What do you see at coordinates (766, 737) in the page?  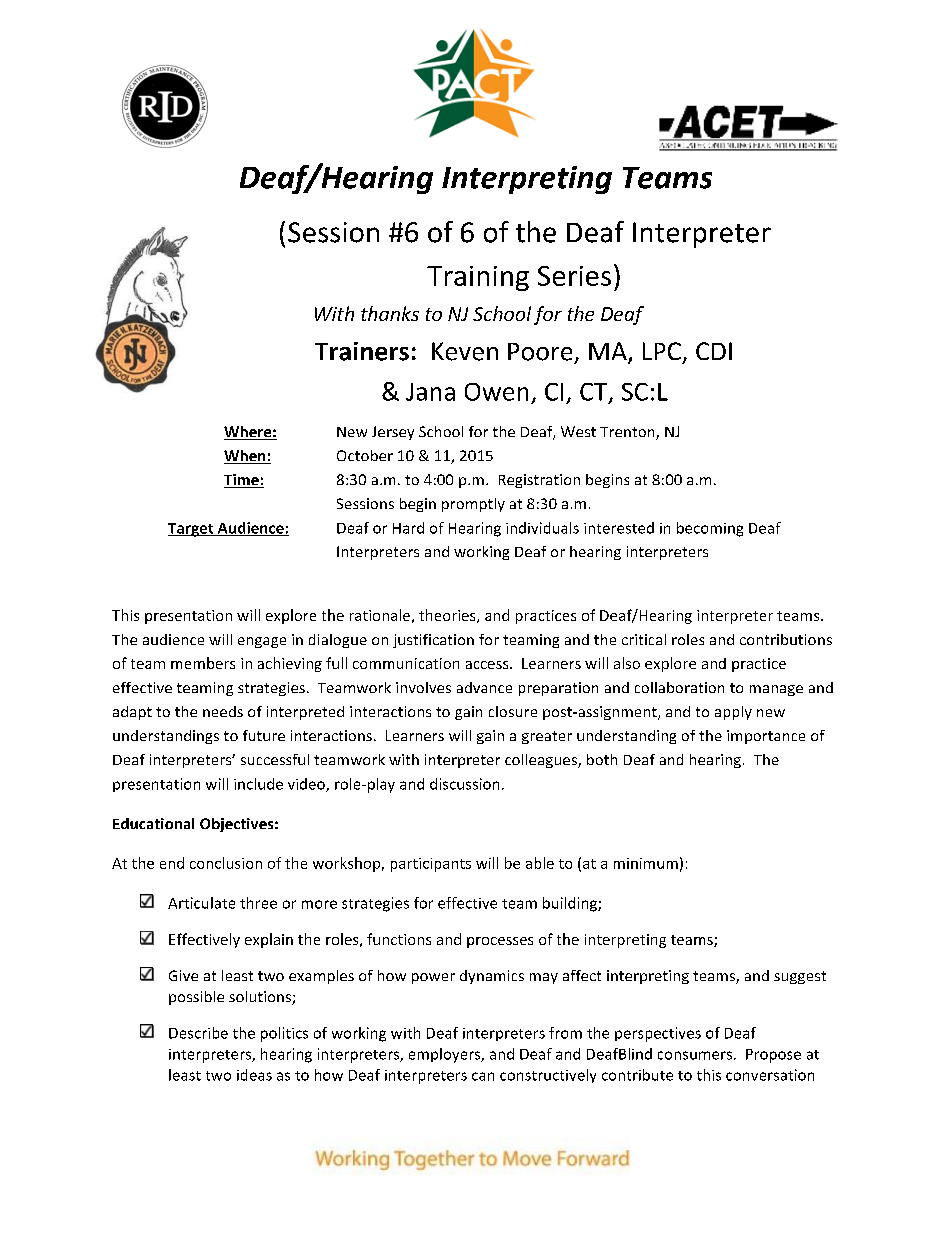 I see `importance` at bounding box center [766, 737].
